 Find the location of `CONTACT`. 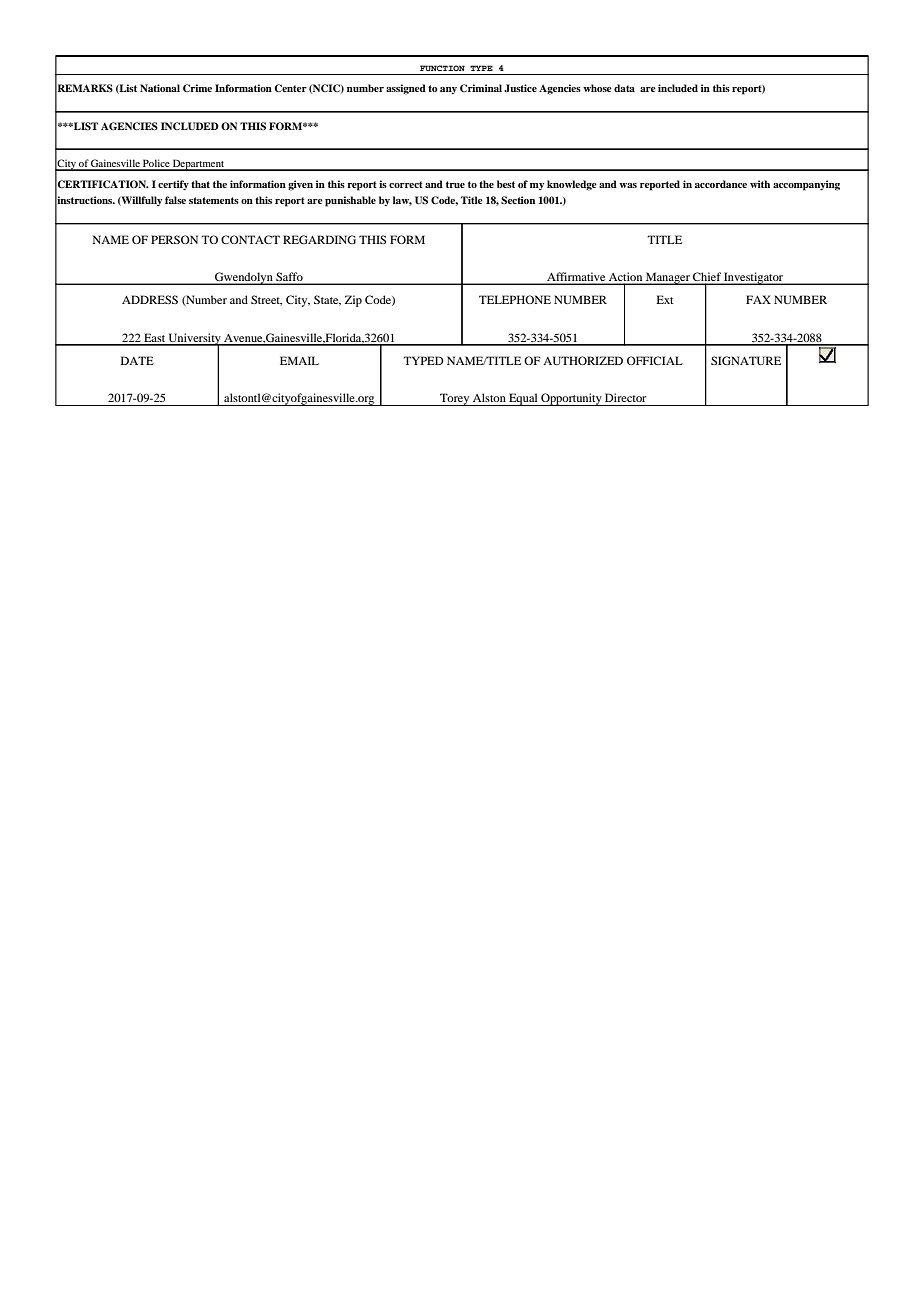

CONTACT is located at coordinates (250, 239).
